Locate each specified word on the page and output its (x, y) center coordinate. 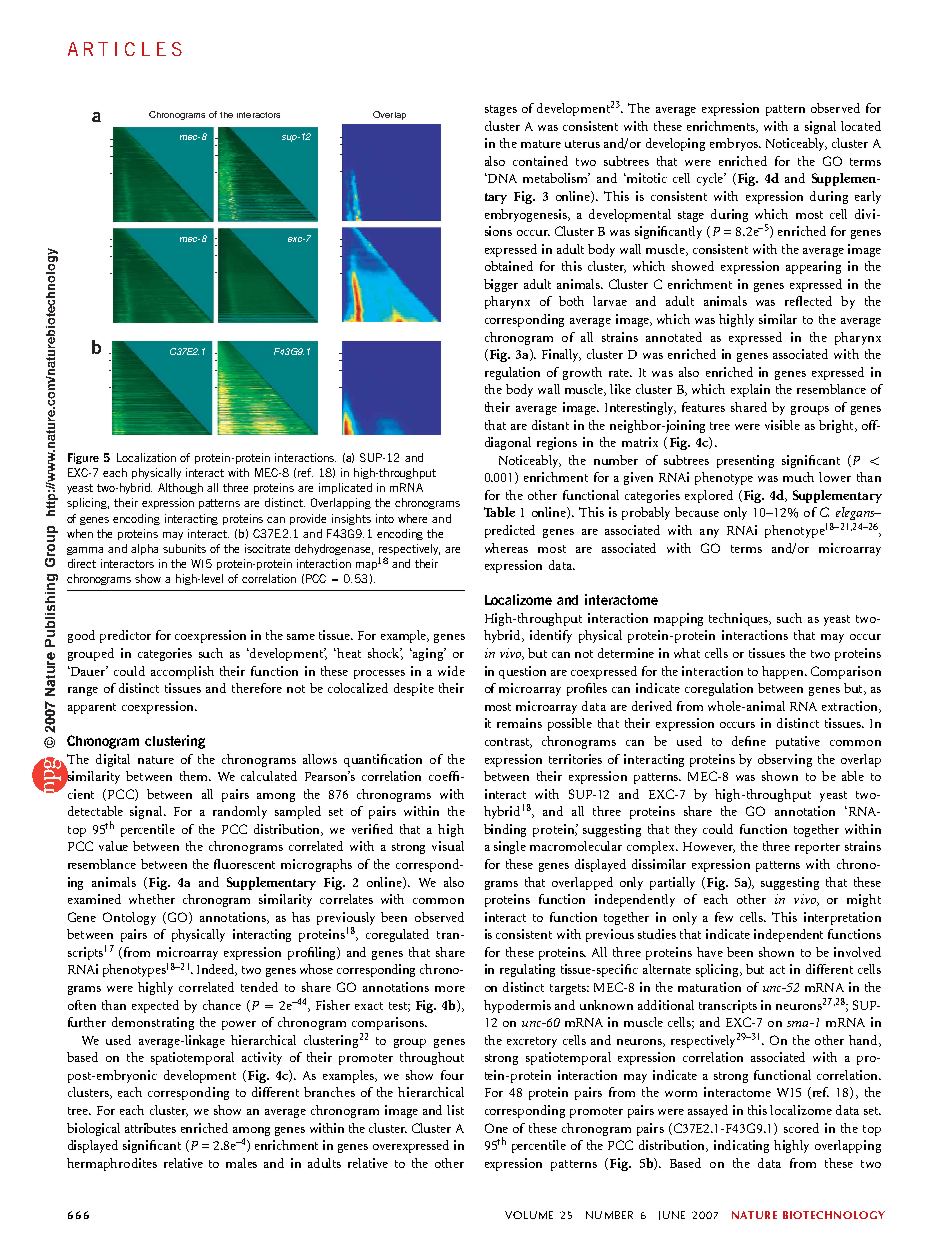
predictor (125, 636)
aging (428, 654)
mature (541, 144)
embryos (735, 144)
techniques (740, 619)
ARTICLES (125, 49)
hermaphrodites (112, 1164)
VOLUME (529, 1215)
